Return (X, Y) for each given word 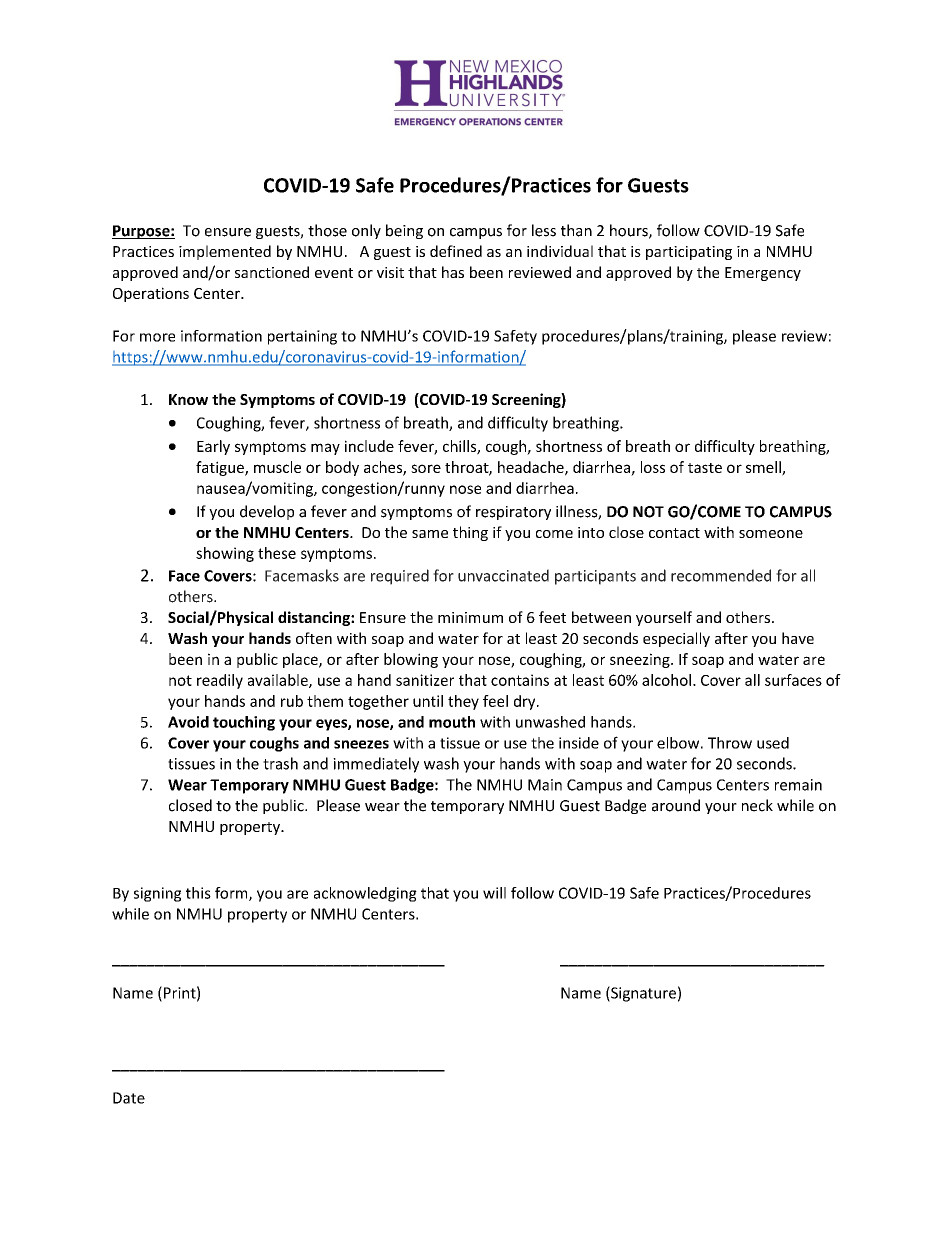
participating (689, 253)
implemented (225, 252)
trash (280, 763)
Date (129, 1098)
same (430, 534)
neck (757, 805)
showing (225, 554)
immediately (376, 765)
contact (674, 533)
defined (456, 251)
